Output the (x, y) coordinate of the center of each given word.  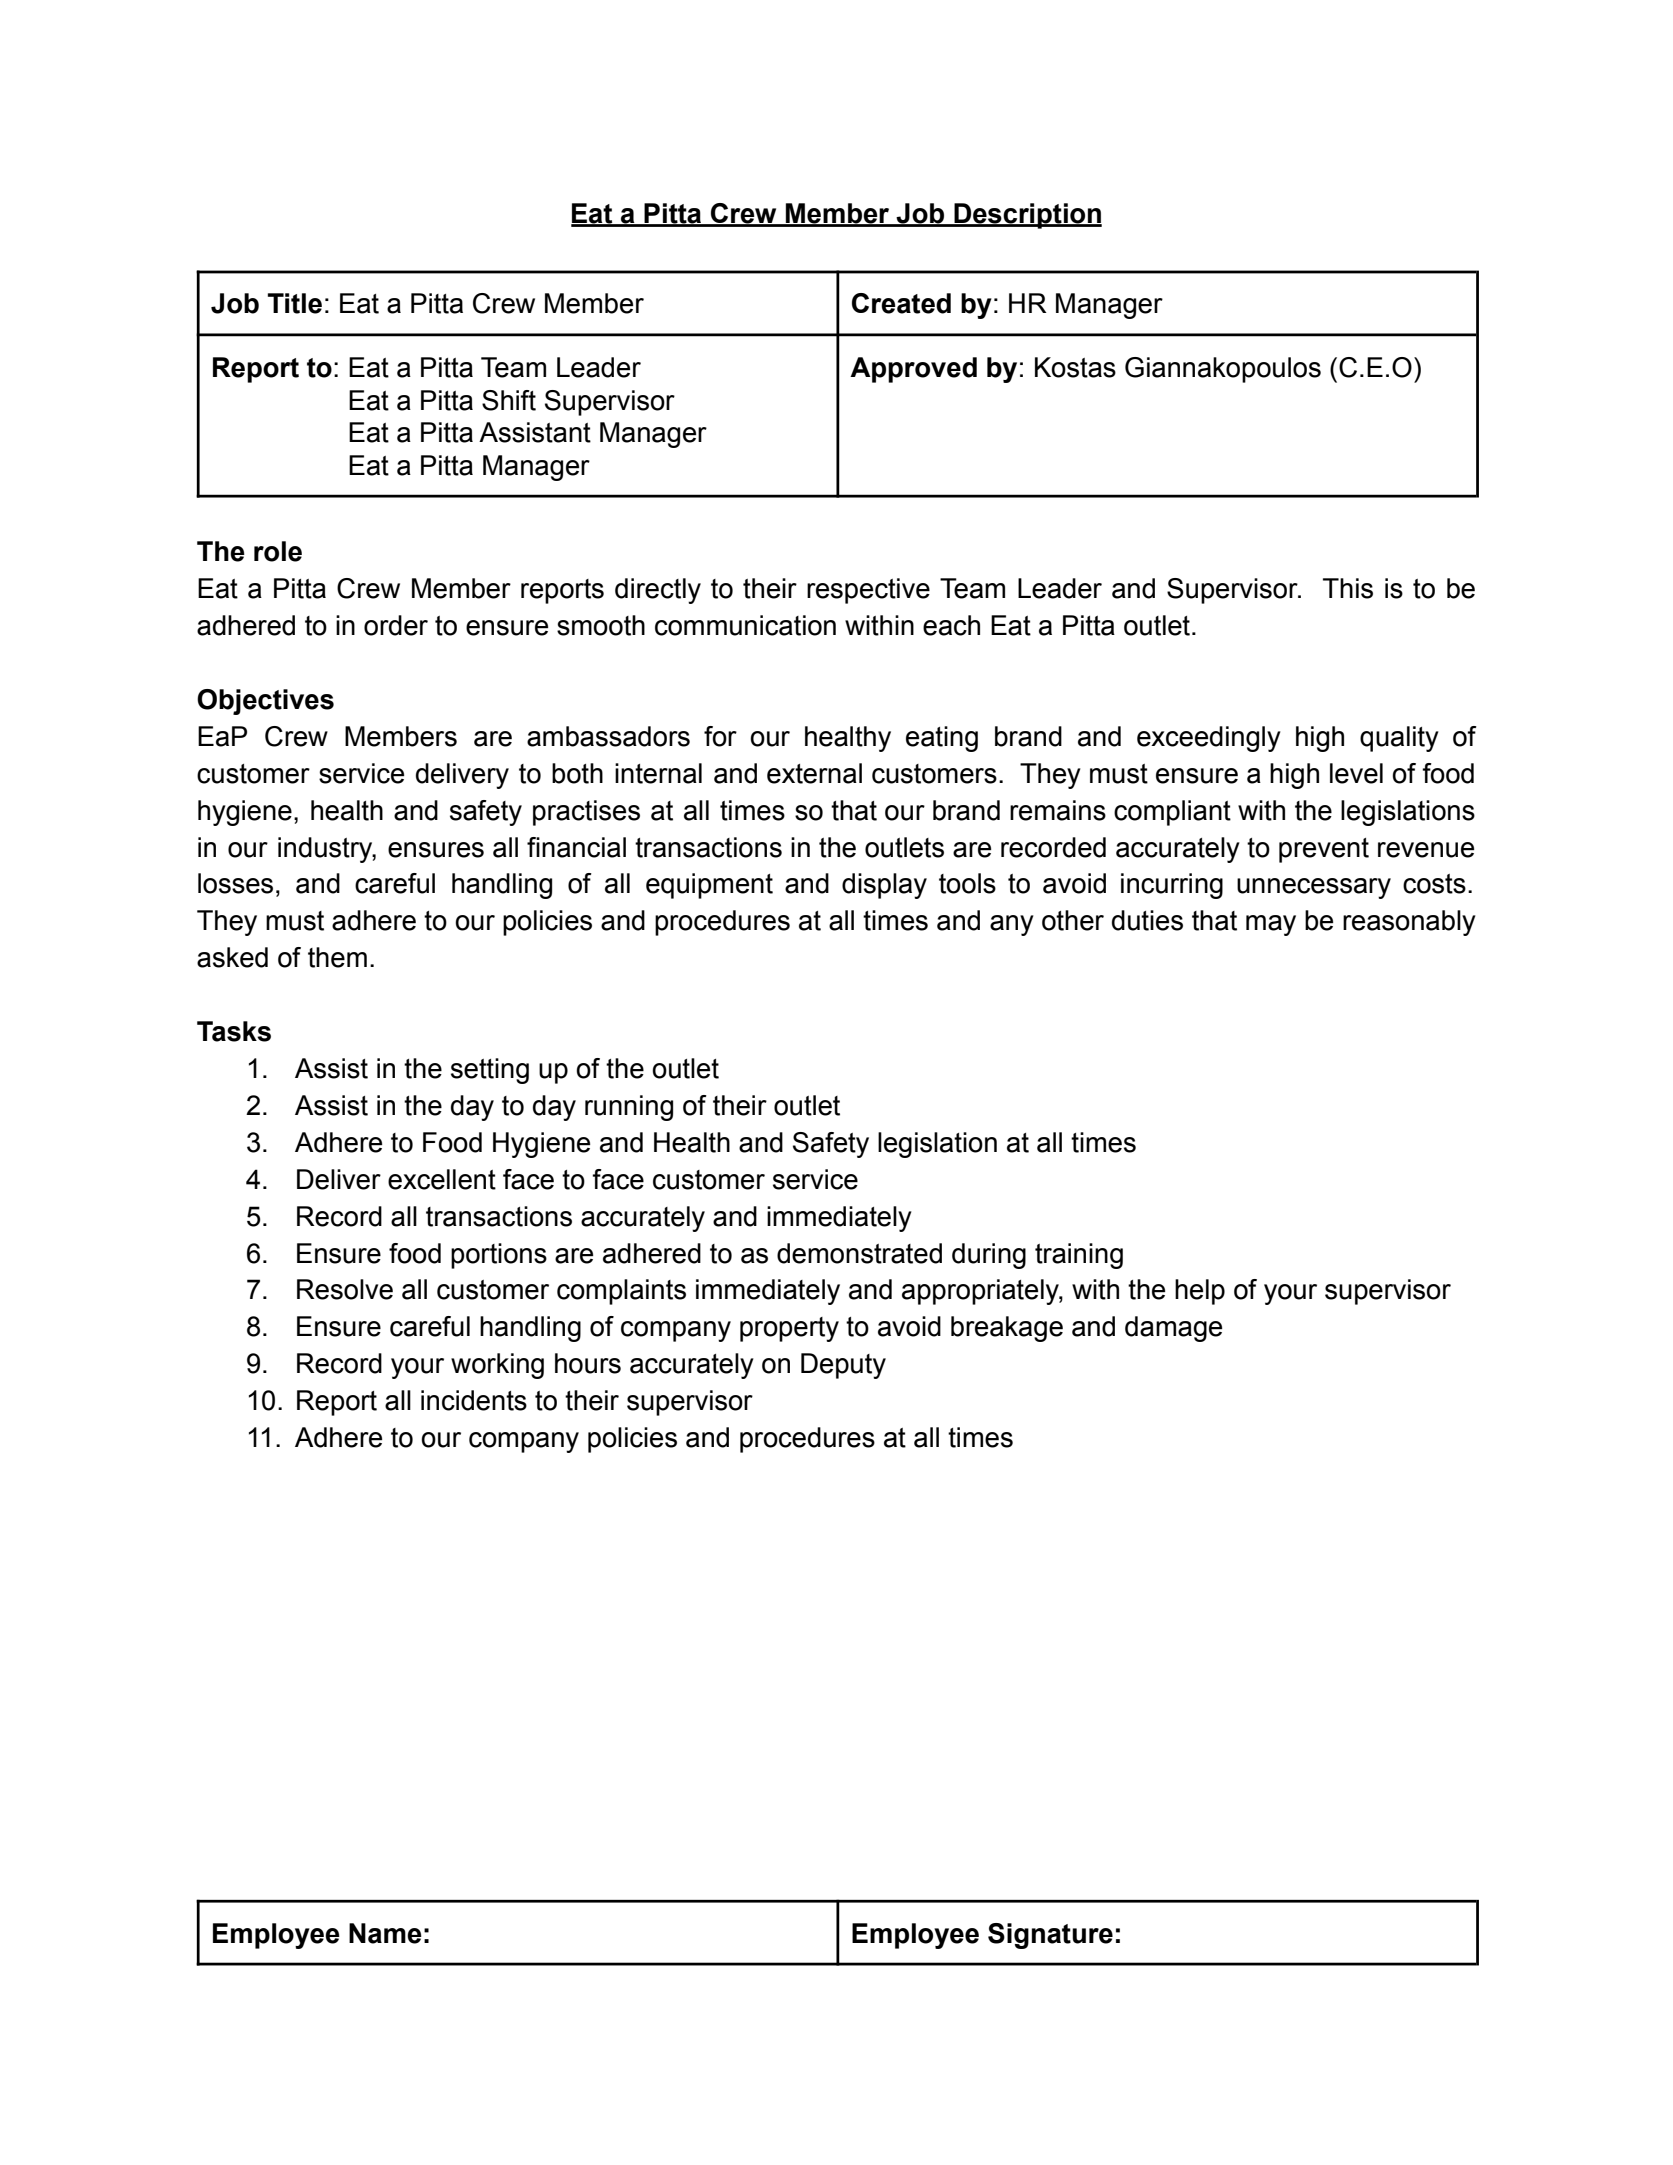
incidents (474, 1400)
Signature (1050, 1936)
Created (901, 303)
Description (1027, 216)
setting (490, 1071)
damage (1173, 1329)
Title (295, 303)
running (629, 1108)
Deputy (843, 1366)
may (1271, 925)
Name (385, 1933)
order (396, 625)
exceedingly (1209, 739)
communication (745, 625)
